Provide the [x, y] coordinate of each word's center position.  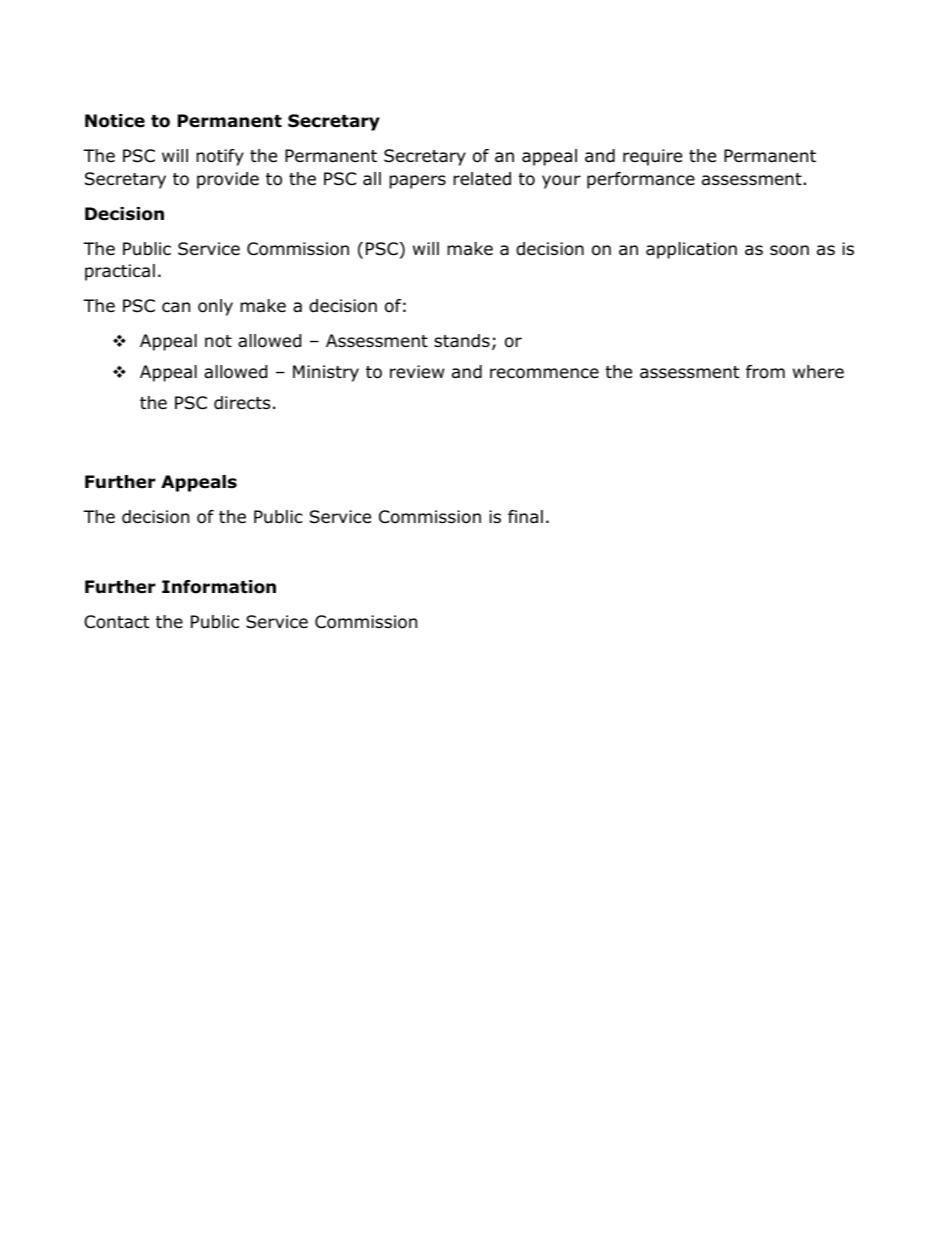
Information [219, 587]
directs [242, 403]
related [482, 179]
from [765, 372]
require [652, 157]
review [417, 372]
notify [220, 157]
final [525, 517]
